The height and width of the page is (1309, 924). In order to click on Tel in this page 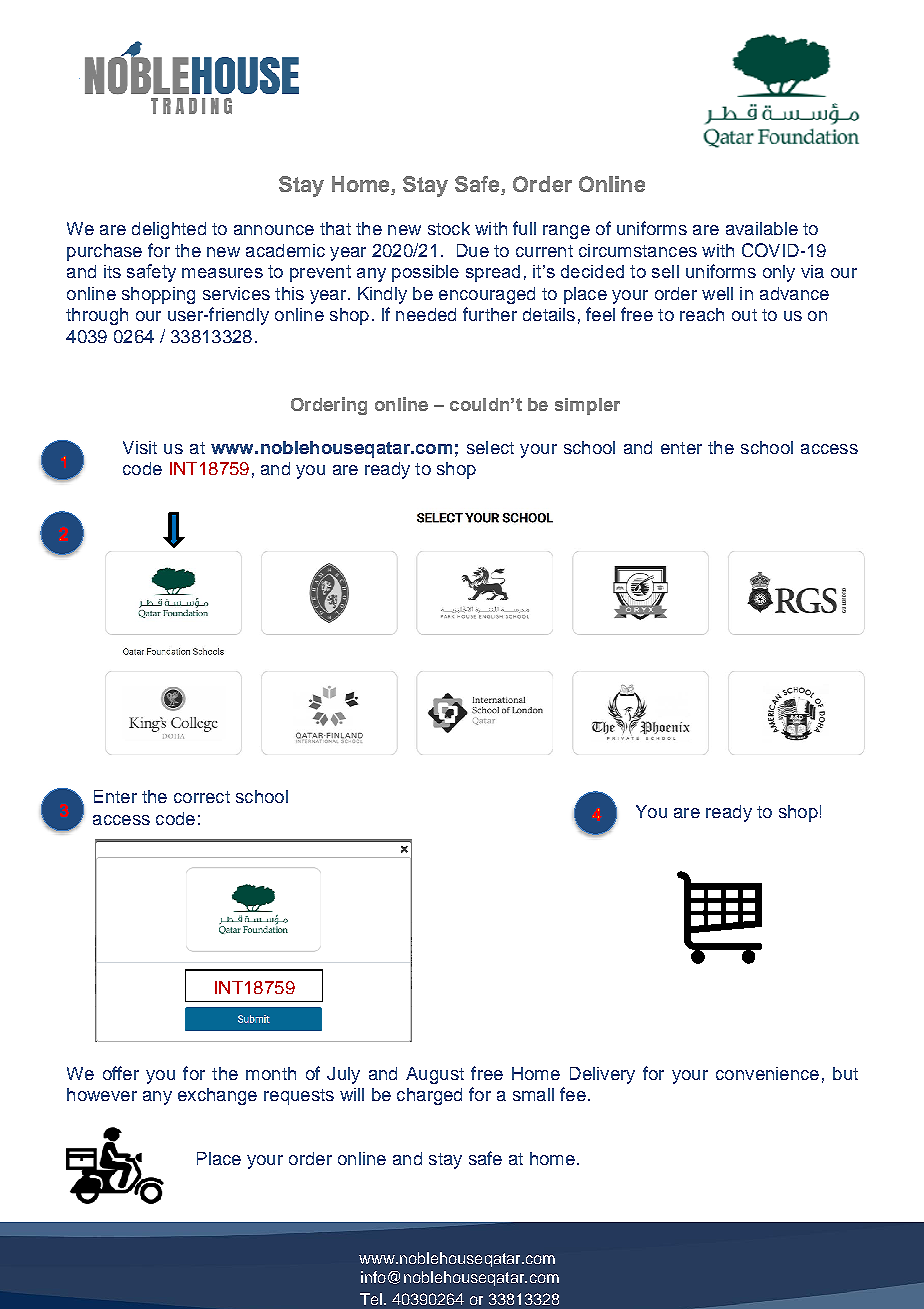, I will do `click(371, 1299)`.
